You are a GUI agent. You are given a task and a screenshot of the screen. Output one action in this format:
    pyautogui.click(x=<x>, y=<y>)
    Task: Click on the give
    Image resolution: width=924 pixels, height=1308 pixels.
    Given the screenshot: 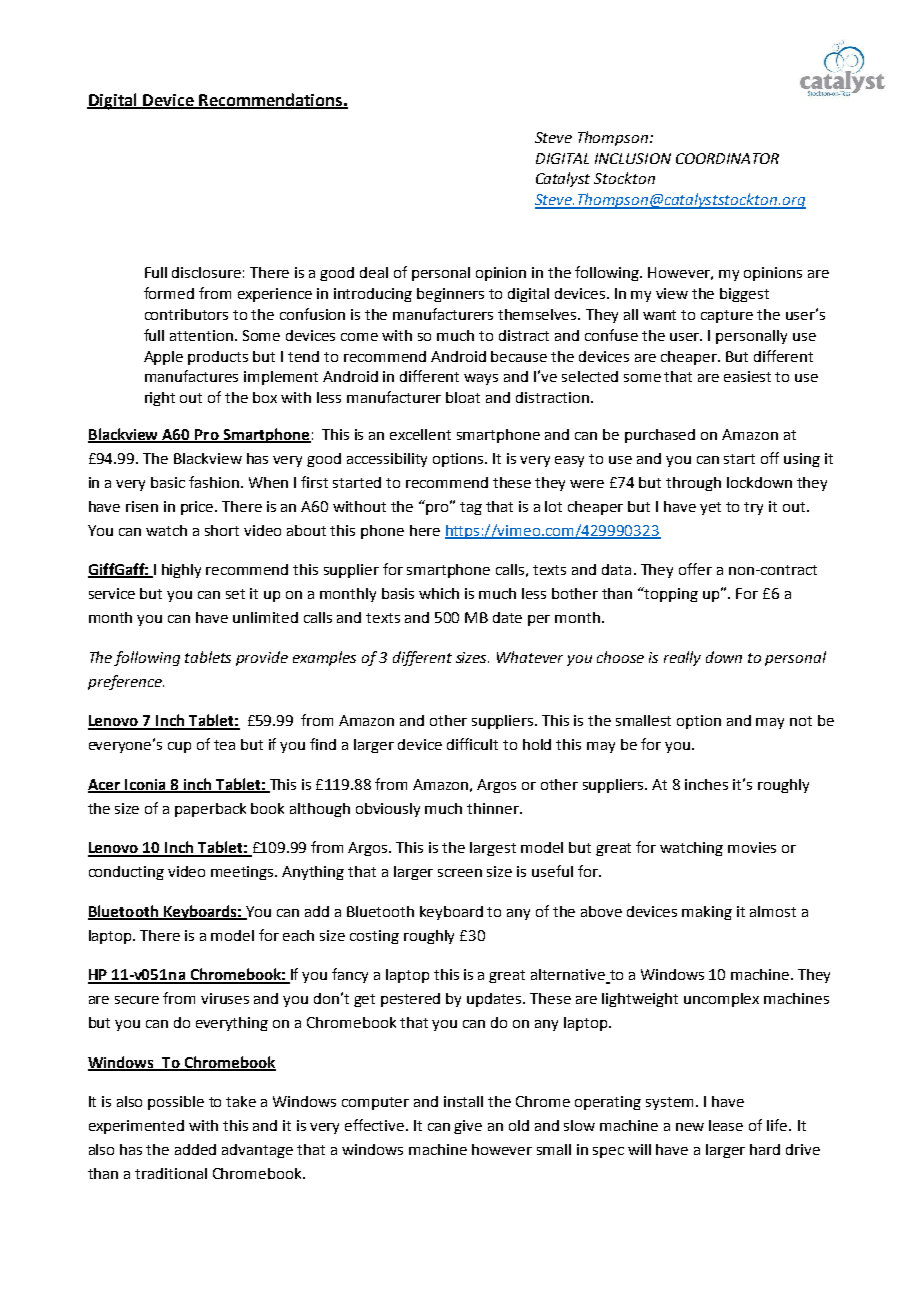 What is the action you would take?
    pyautogui.click(x=468, y=1127)
